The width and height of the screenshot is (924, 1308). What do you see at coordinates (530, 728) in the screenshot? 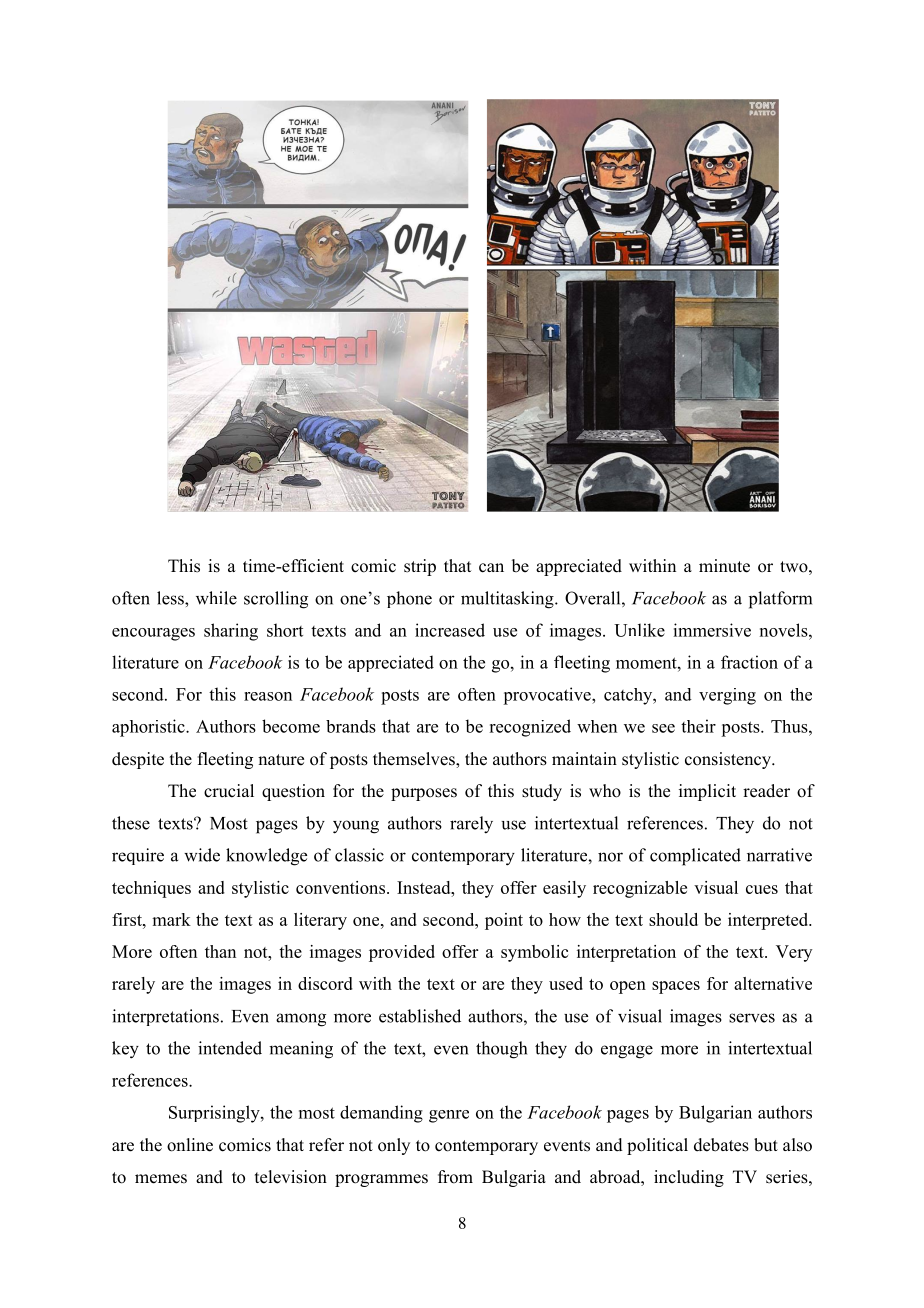
I see `recognized` at bounding box center [530, 728].
